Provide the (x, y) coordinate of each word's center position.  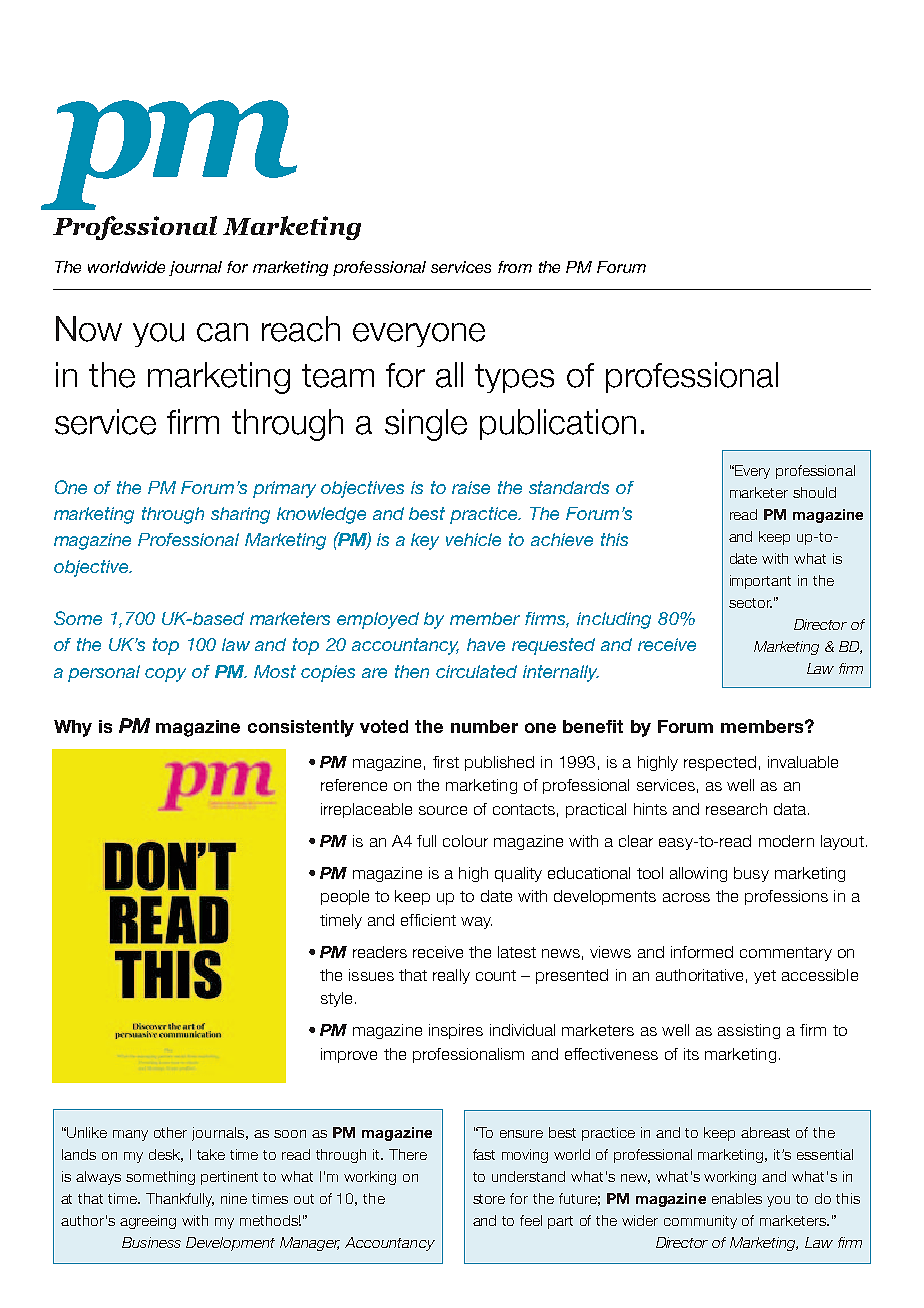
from (515, 267)
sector (750, 603)
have (486, 644)
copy (165, 675)
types (514, 378)
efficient (428, 920)
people (345, 897)
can (222, 332)
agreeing (148, 1222)
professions (786, 897)
